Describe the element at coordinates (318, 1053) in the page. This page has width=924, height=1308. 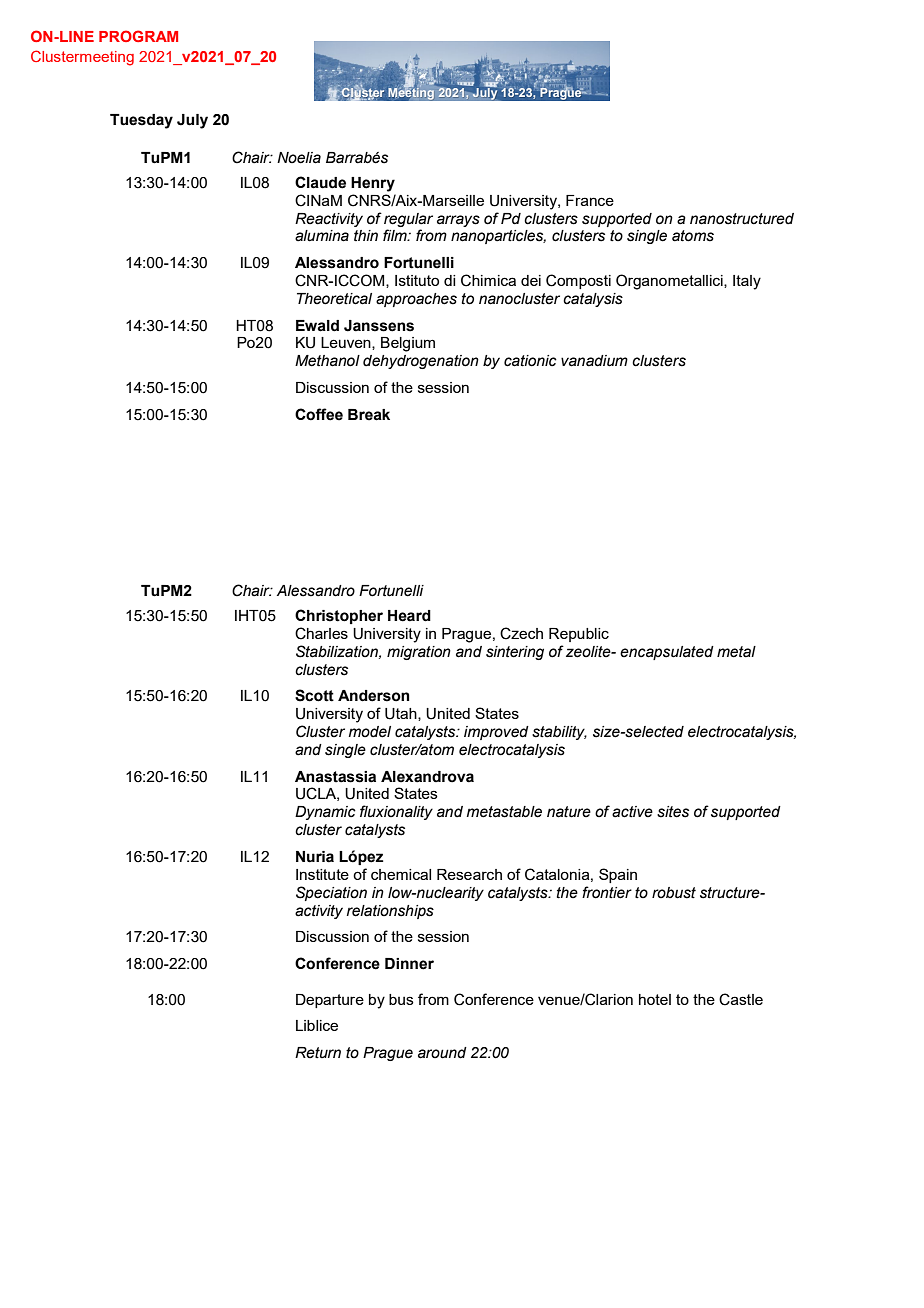
I see `Return` at that location.
